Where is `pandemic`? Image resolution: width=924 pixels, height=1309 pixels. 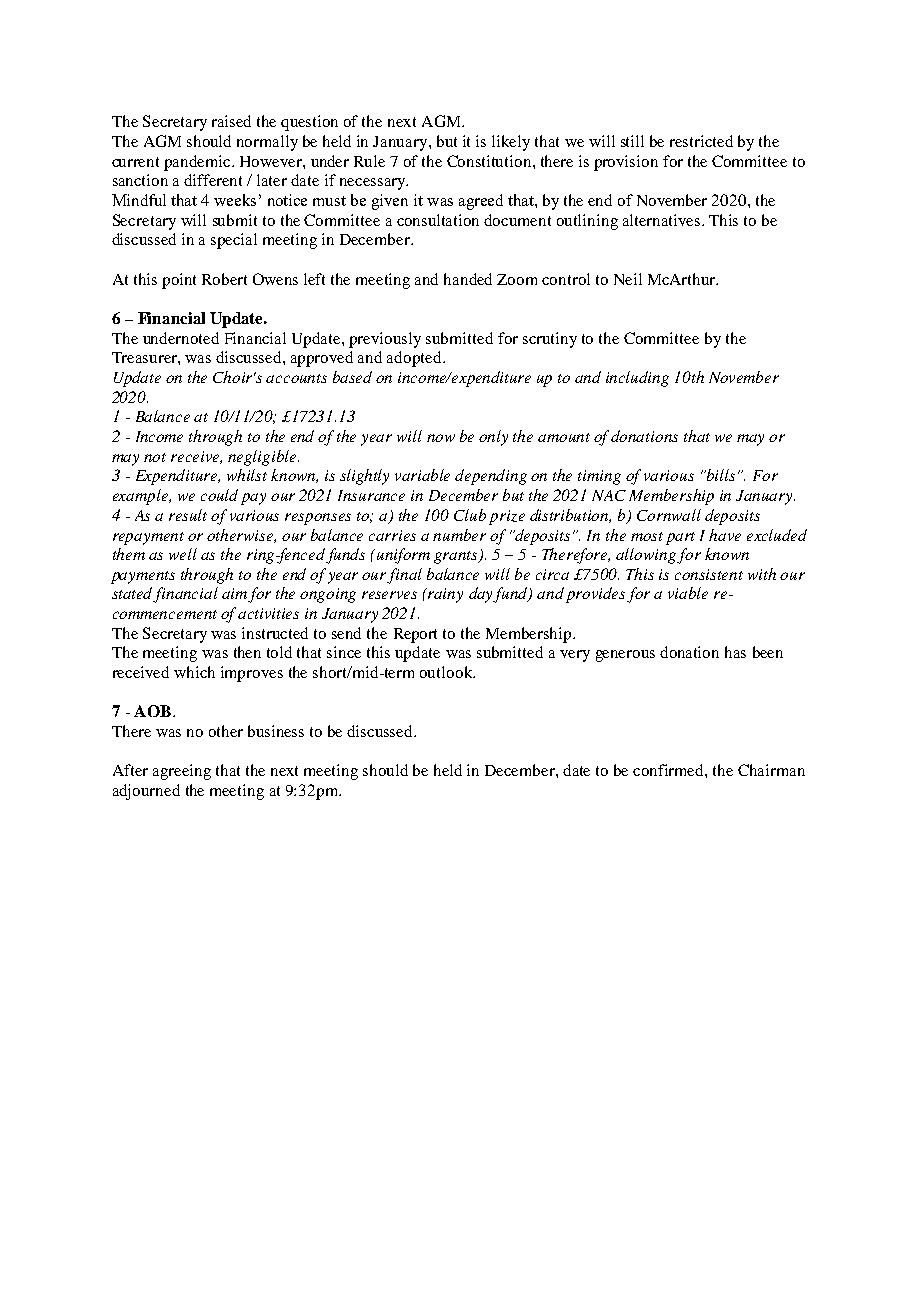
pandemic is located at coordinates (198, 163).
